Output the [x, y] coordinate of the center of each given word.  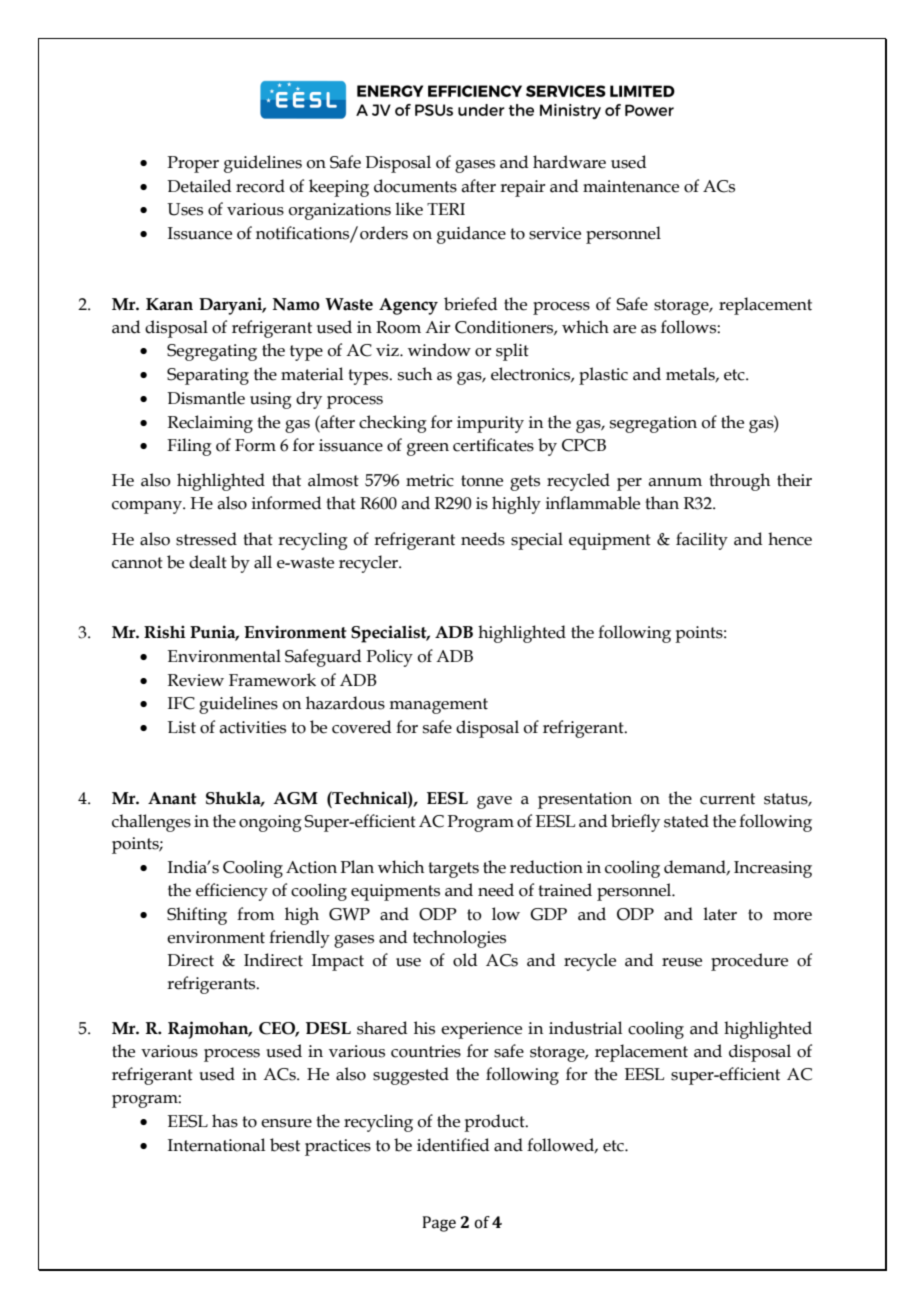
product [495, 1123]
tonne [482, 481]
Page [439, 1224]
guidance [471, 235]
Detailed [199, 186]
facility [702, 541]
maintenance [631, 186]
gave [494, 802]
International [216, 1145]
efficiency [232, 892]
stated [686, 821]
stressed [206, 539]
